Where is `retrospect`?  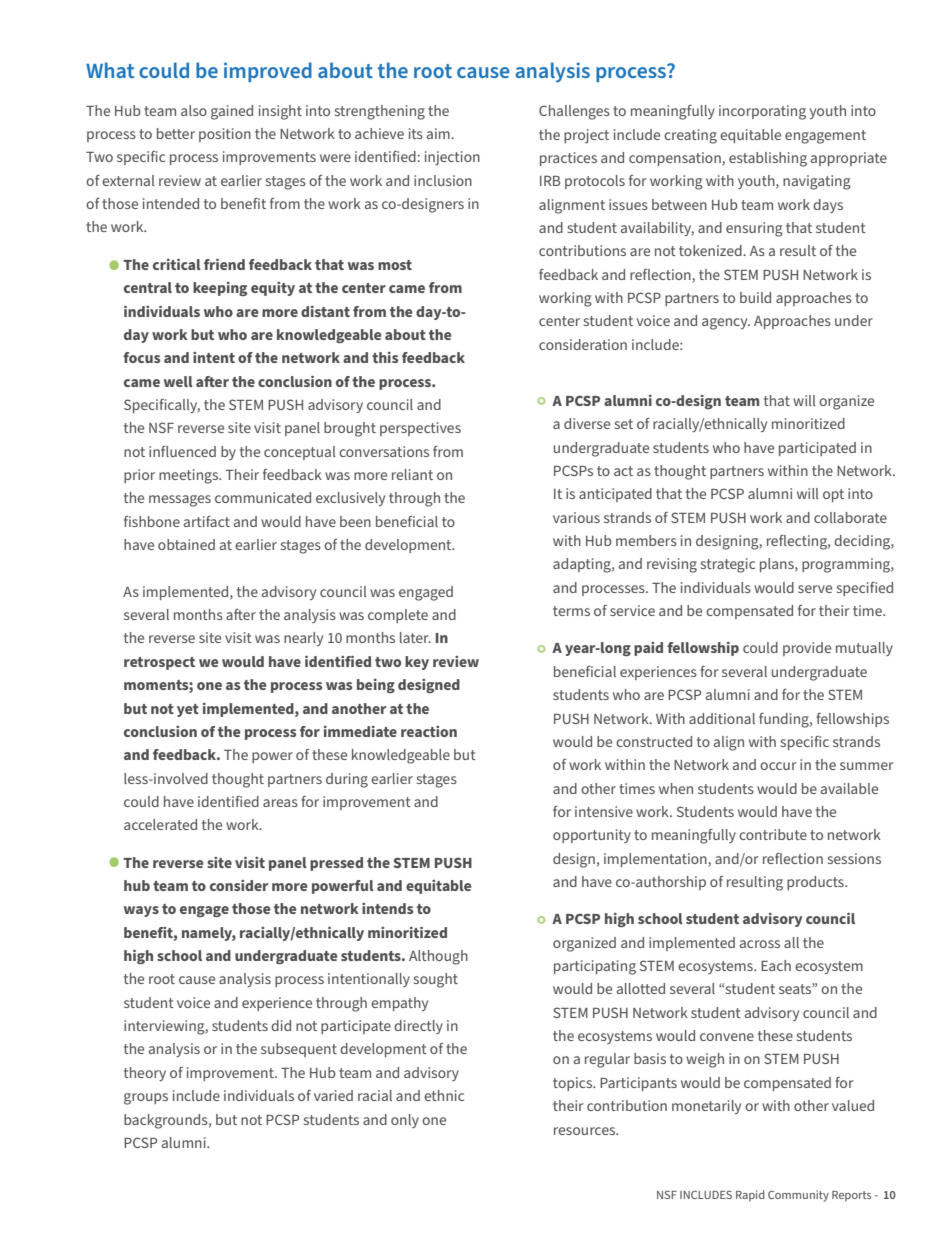 retrospect is located at coordinates (159, 663).
